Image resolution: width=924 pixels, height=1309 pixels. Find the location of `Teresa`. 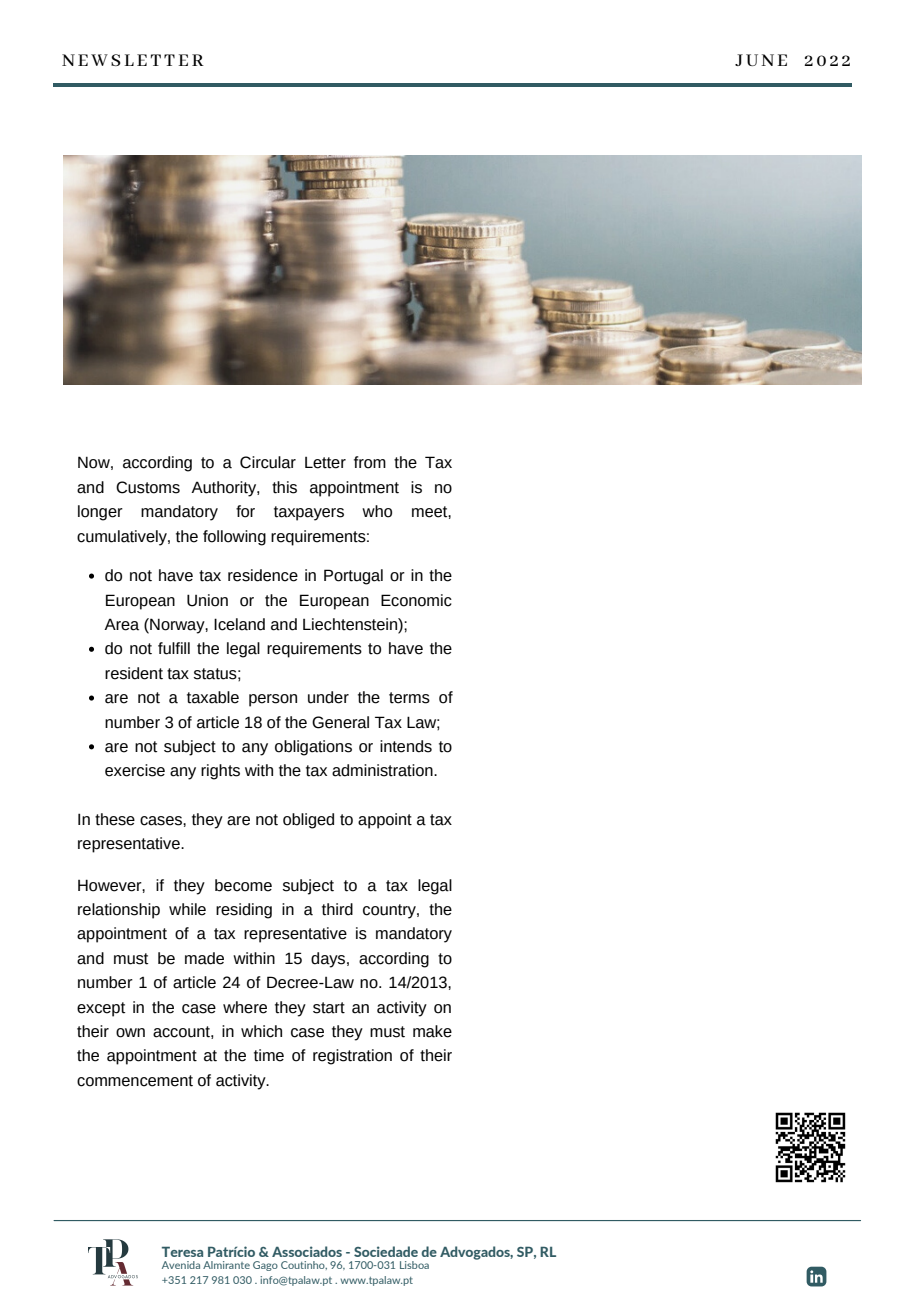

Teresa is located at coordinates (182, 1251).
